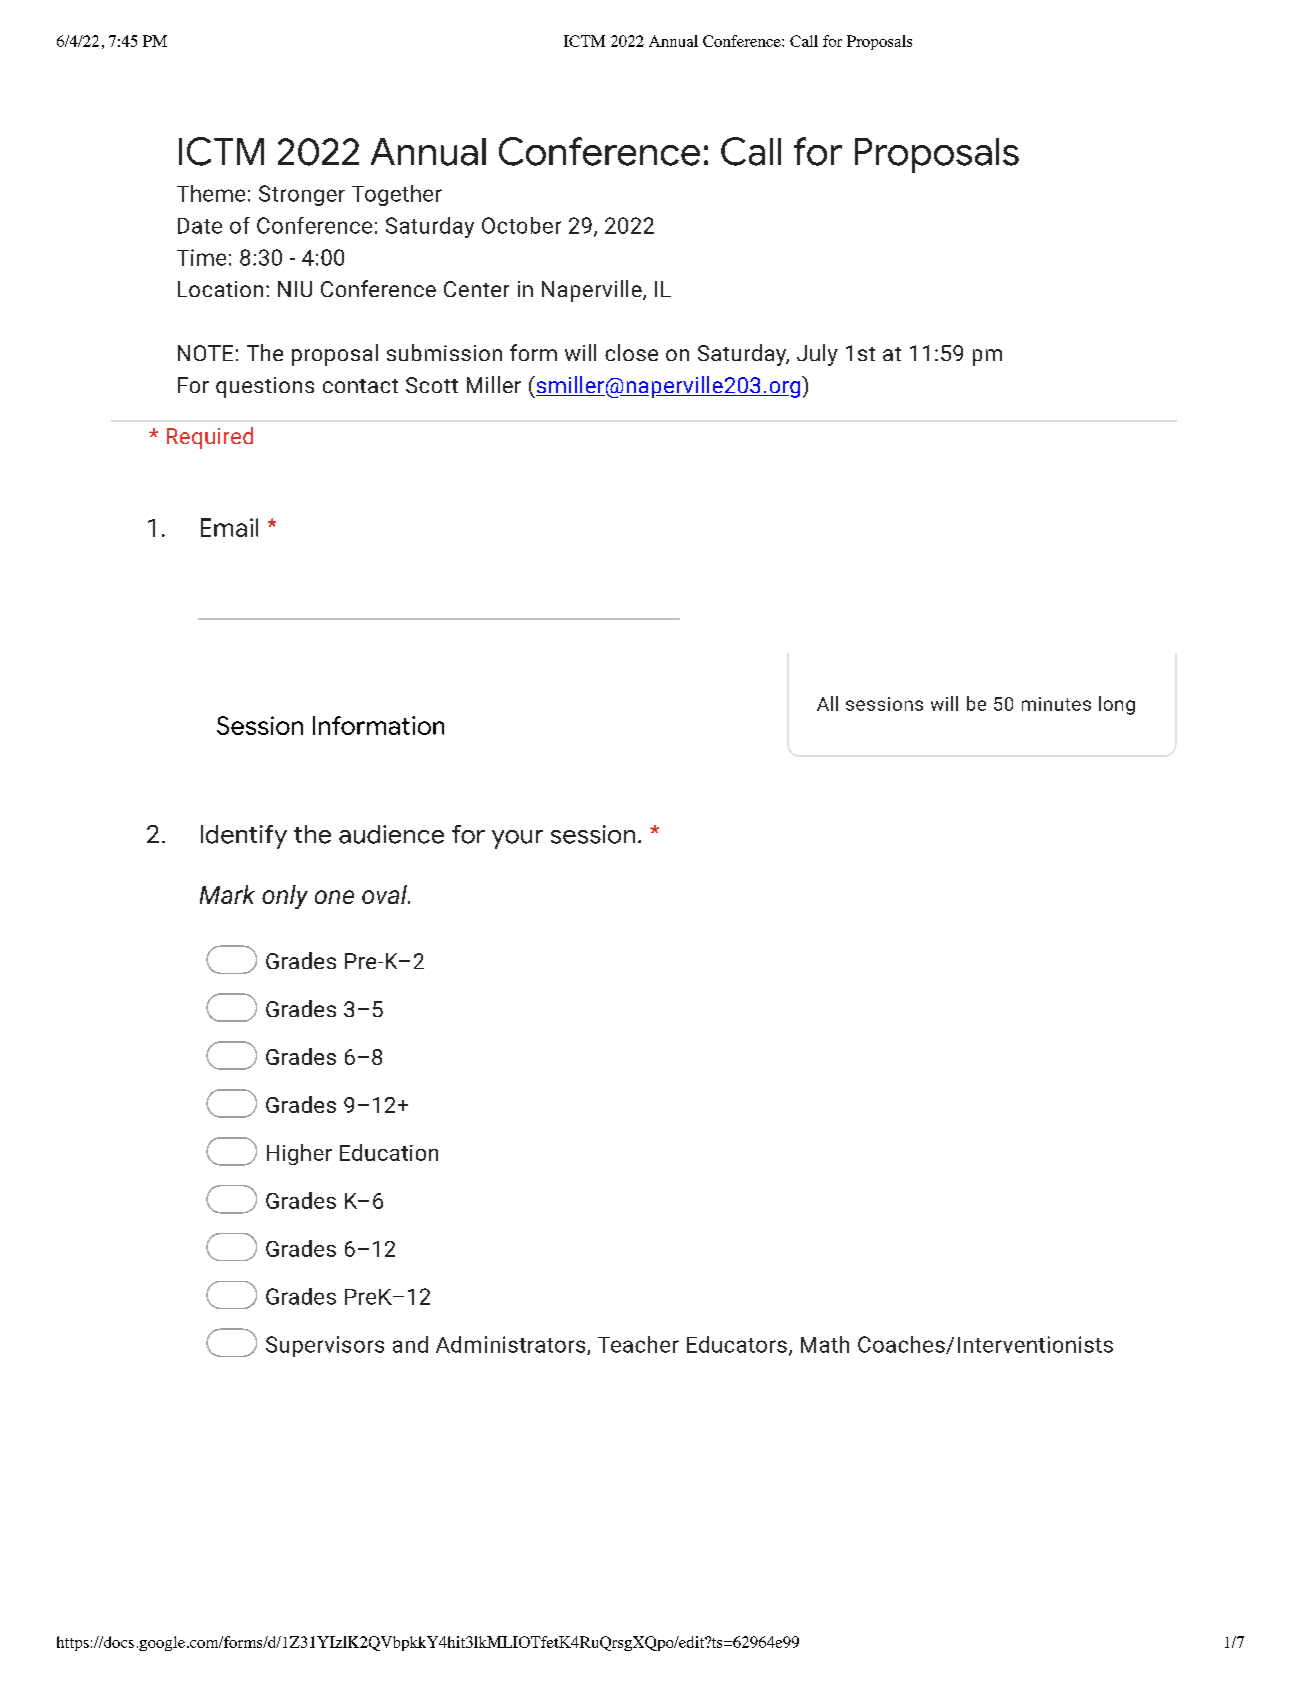 The width and height of the document is (1301, 1684). Describe the element at coordinates (517, 839) in the document. I see `your` at that location.
